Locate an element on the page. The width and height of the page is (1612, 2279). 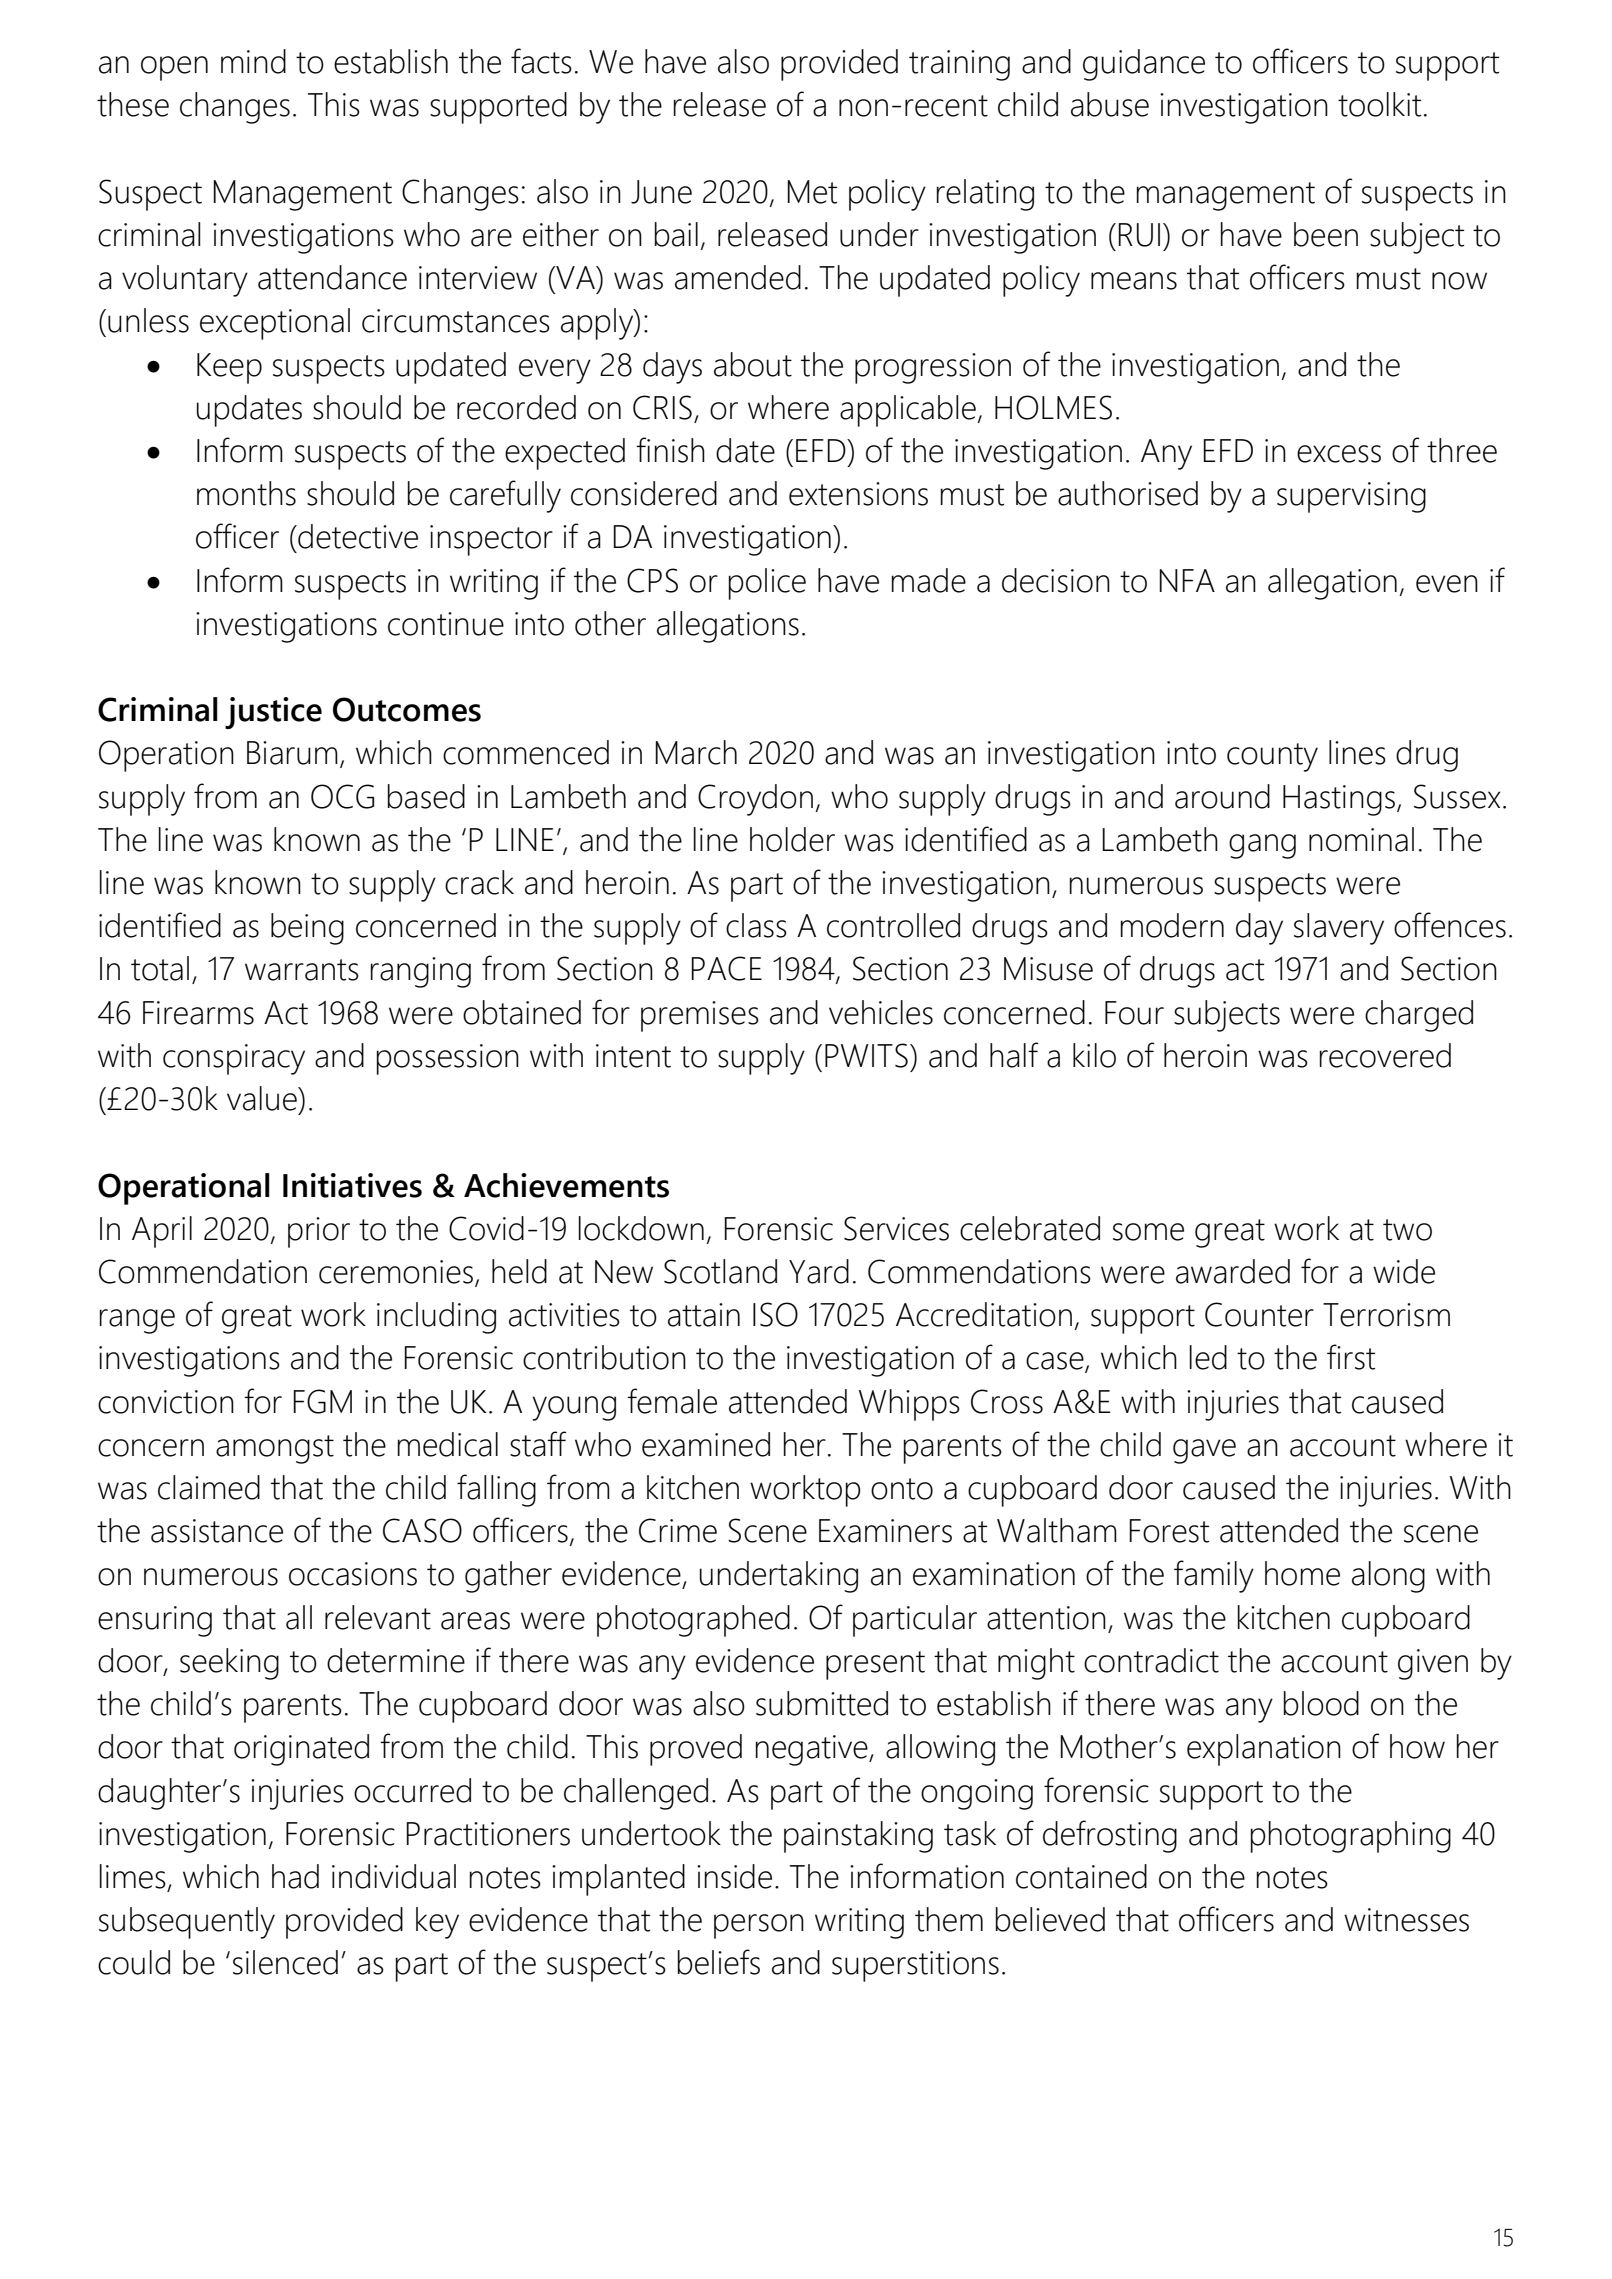
amongst is located at coordinates (275, 1449).
